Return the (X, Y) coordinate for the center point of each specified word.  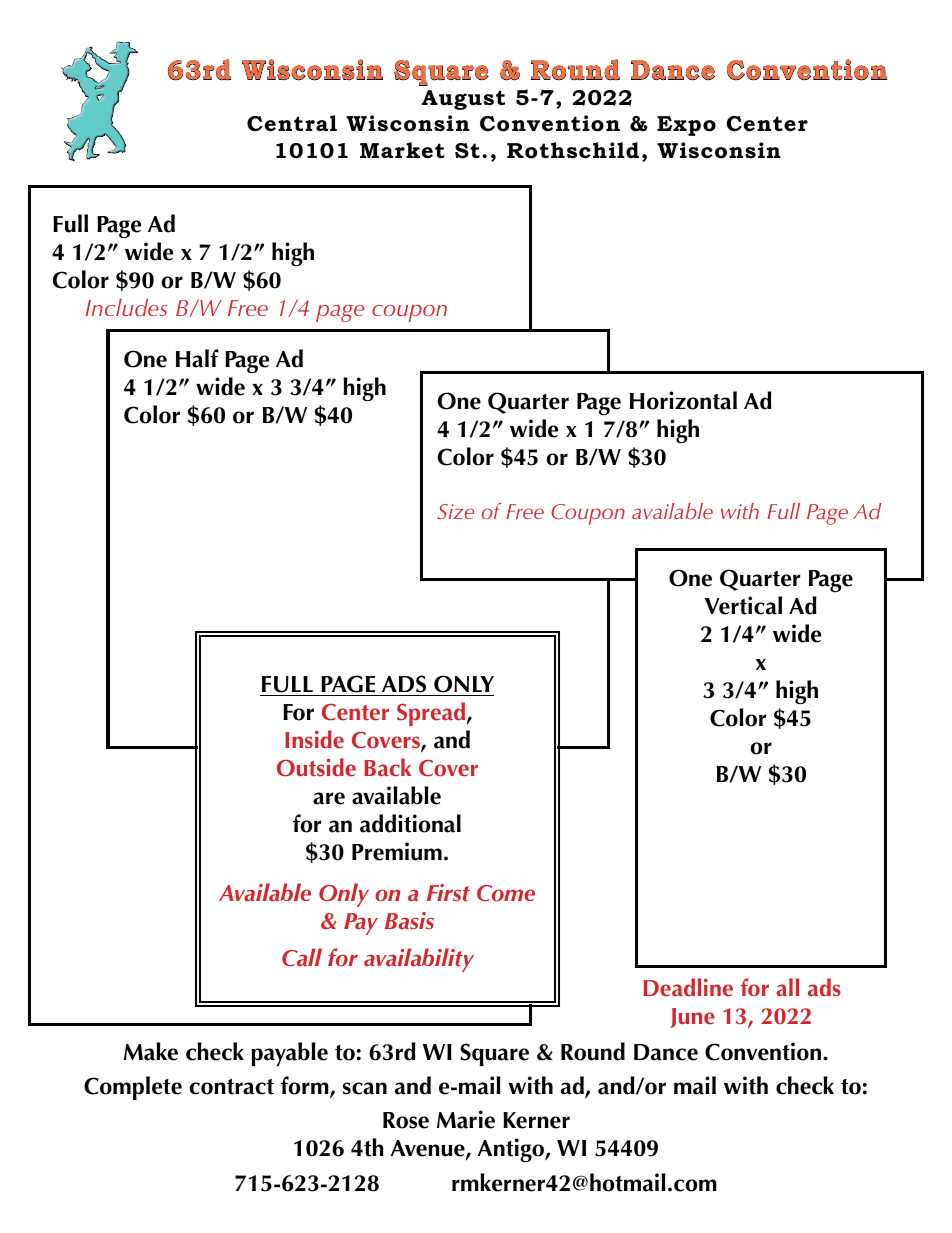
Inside (314, 739)
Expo (686, 126)
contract (231, 1087)
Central (292, 123)
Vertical (743, 605)
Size (455, 512)
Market (402, 150)
